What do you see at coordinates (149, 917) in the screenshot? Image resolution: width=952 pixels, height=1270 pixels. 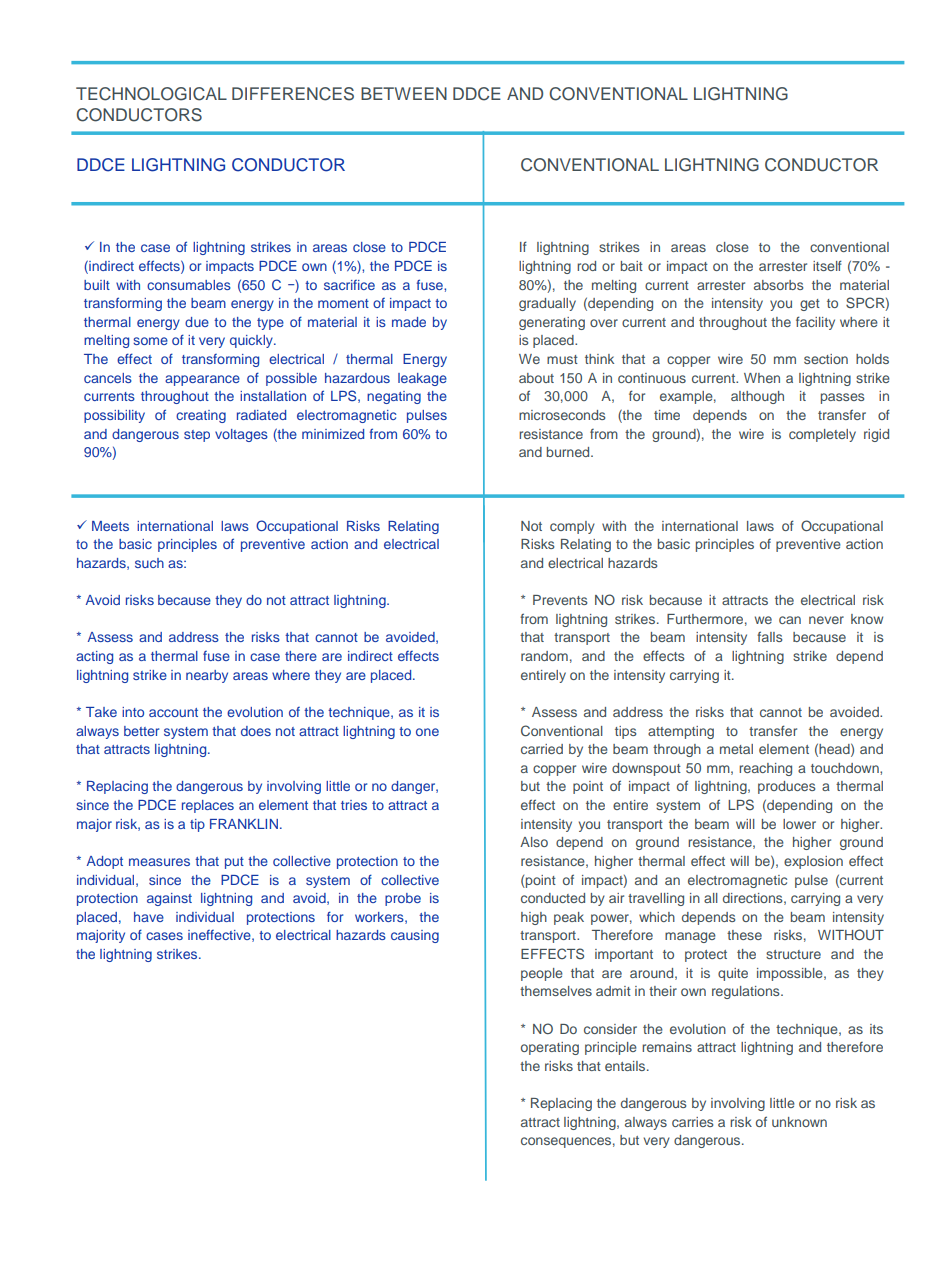 I see `have` at bounding box center [149, 917].
